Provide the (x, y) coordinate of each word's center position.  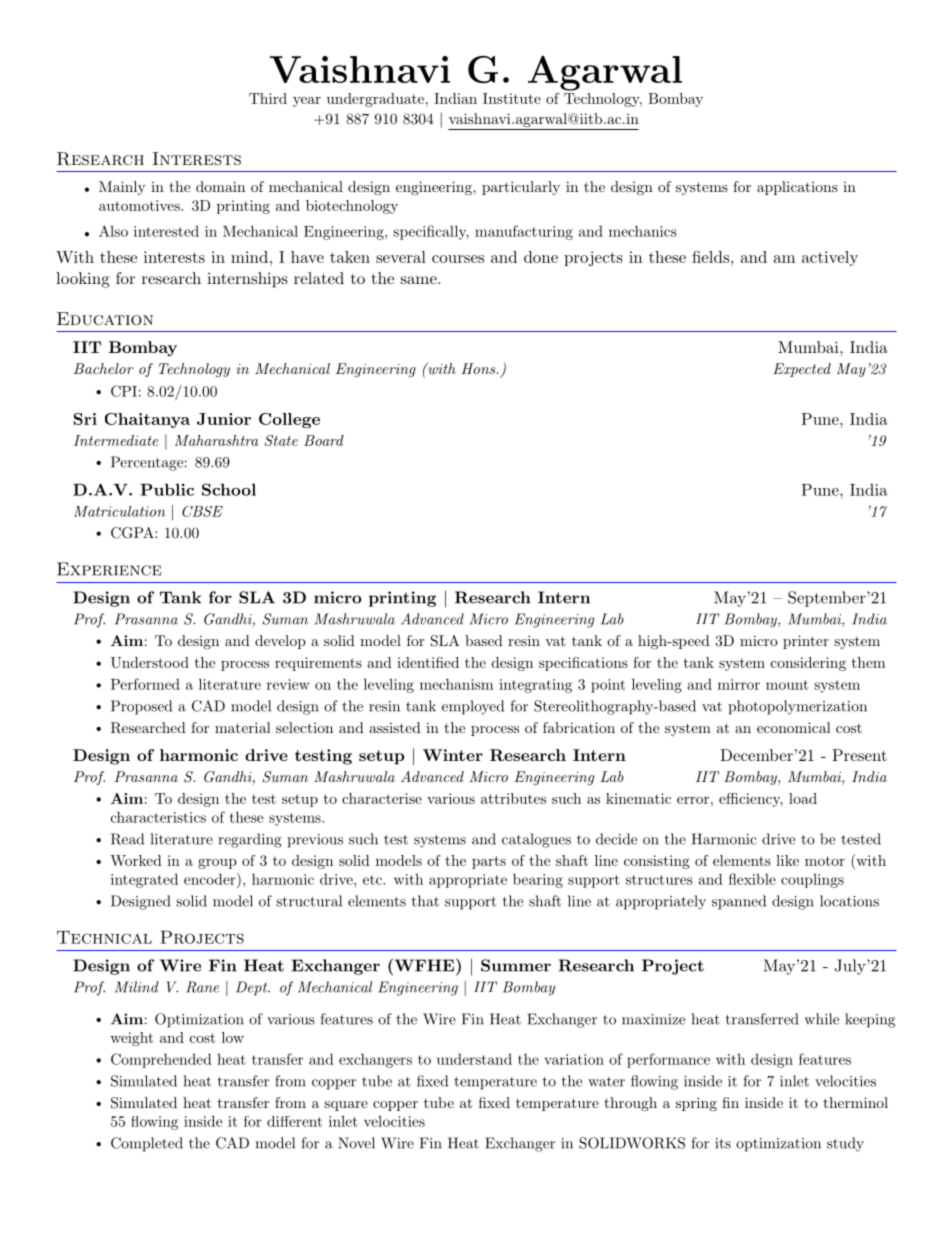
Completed (147, 1144)
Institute (512, 98)
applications (797, 188)
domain (220, 186)
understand (474, 1059)
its (723, 1143)
